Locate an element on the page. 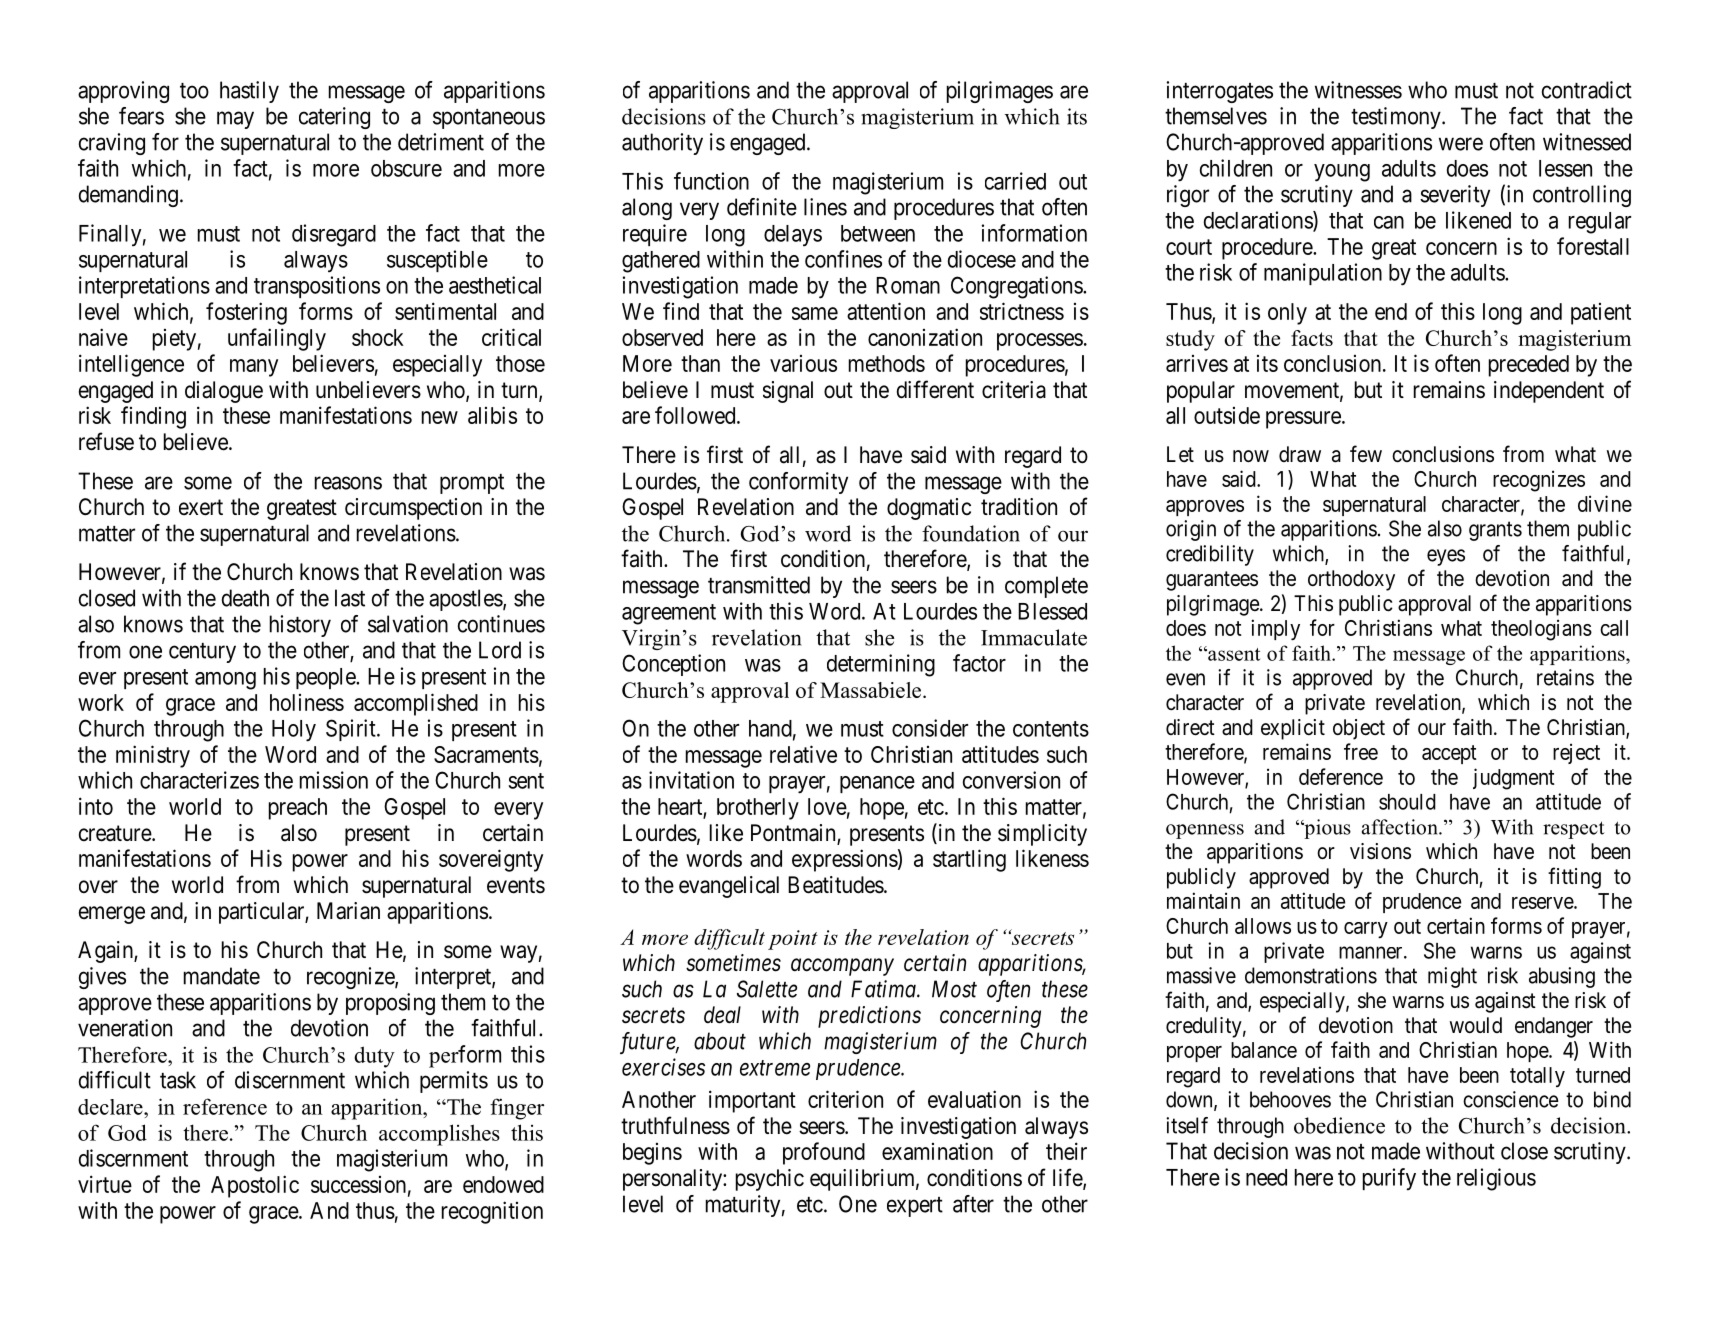  history is located at coordinates (300, 626).
